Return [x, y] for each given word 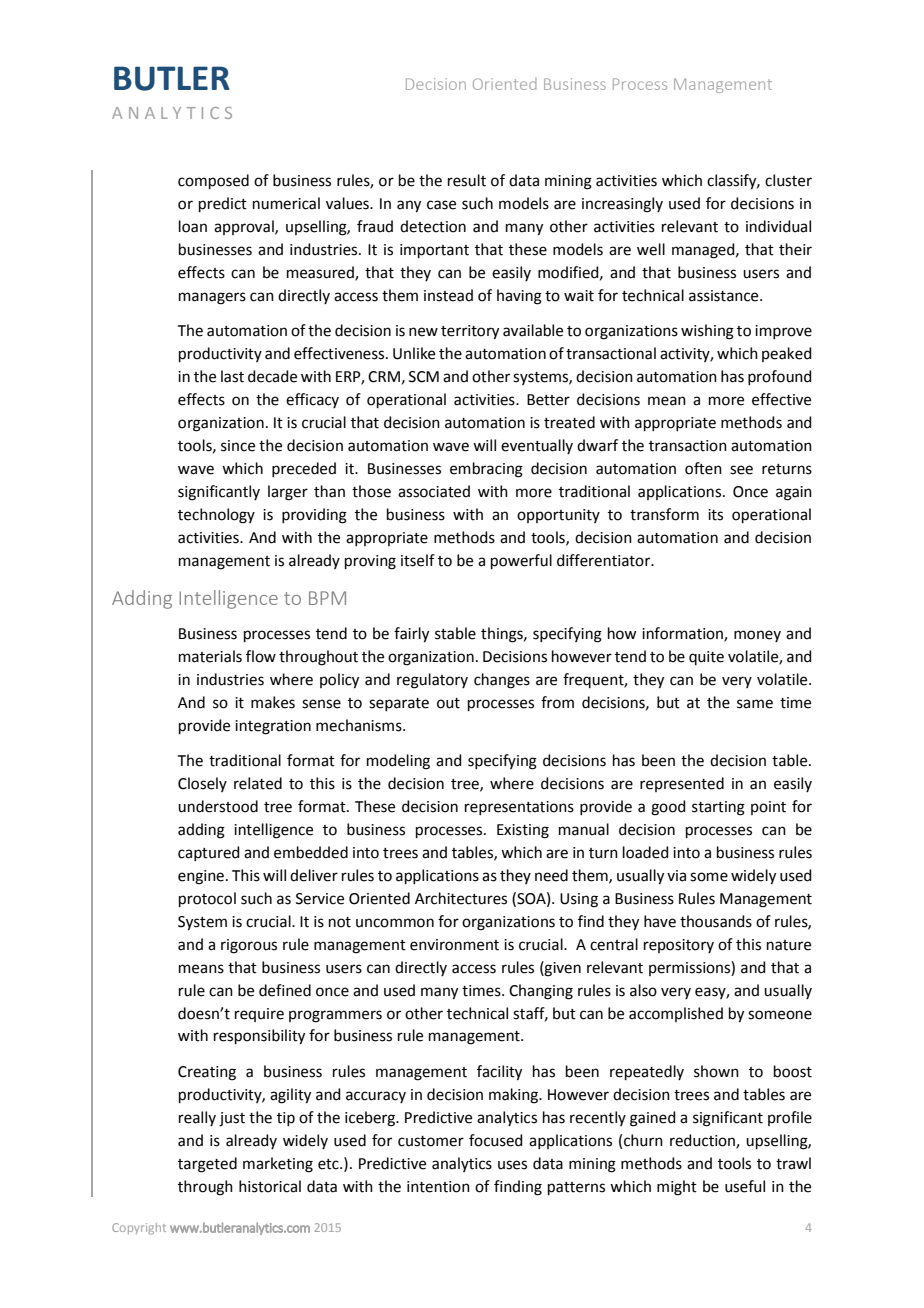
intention [438, 1187]
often [703, 468]
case [441, 205]
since [238, 446]
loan [193, 226]
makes [273, 702]
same [755, 704]
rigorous [249, 946]
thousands [716, 921]
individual [778, 226]
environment [454, 945]
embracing [486, 470]
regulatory [432, 681]
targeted [207, 1165]
